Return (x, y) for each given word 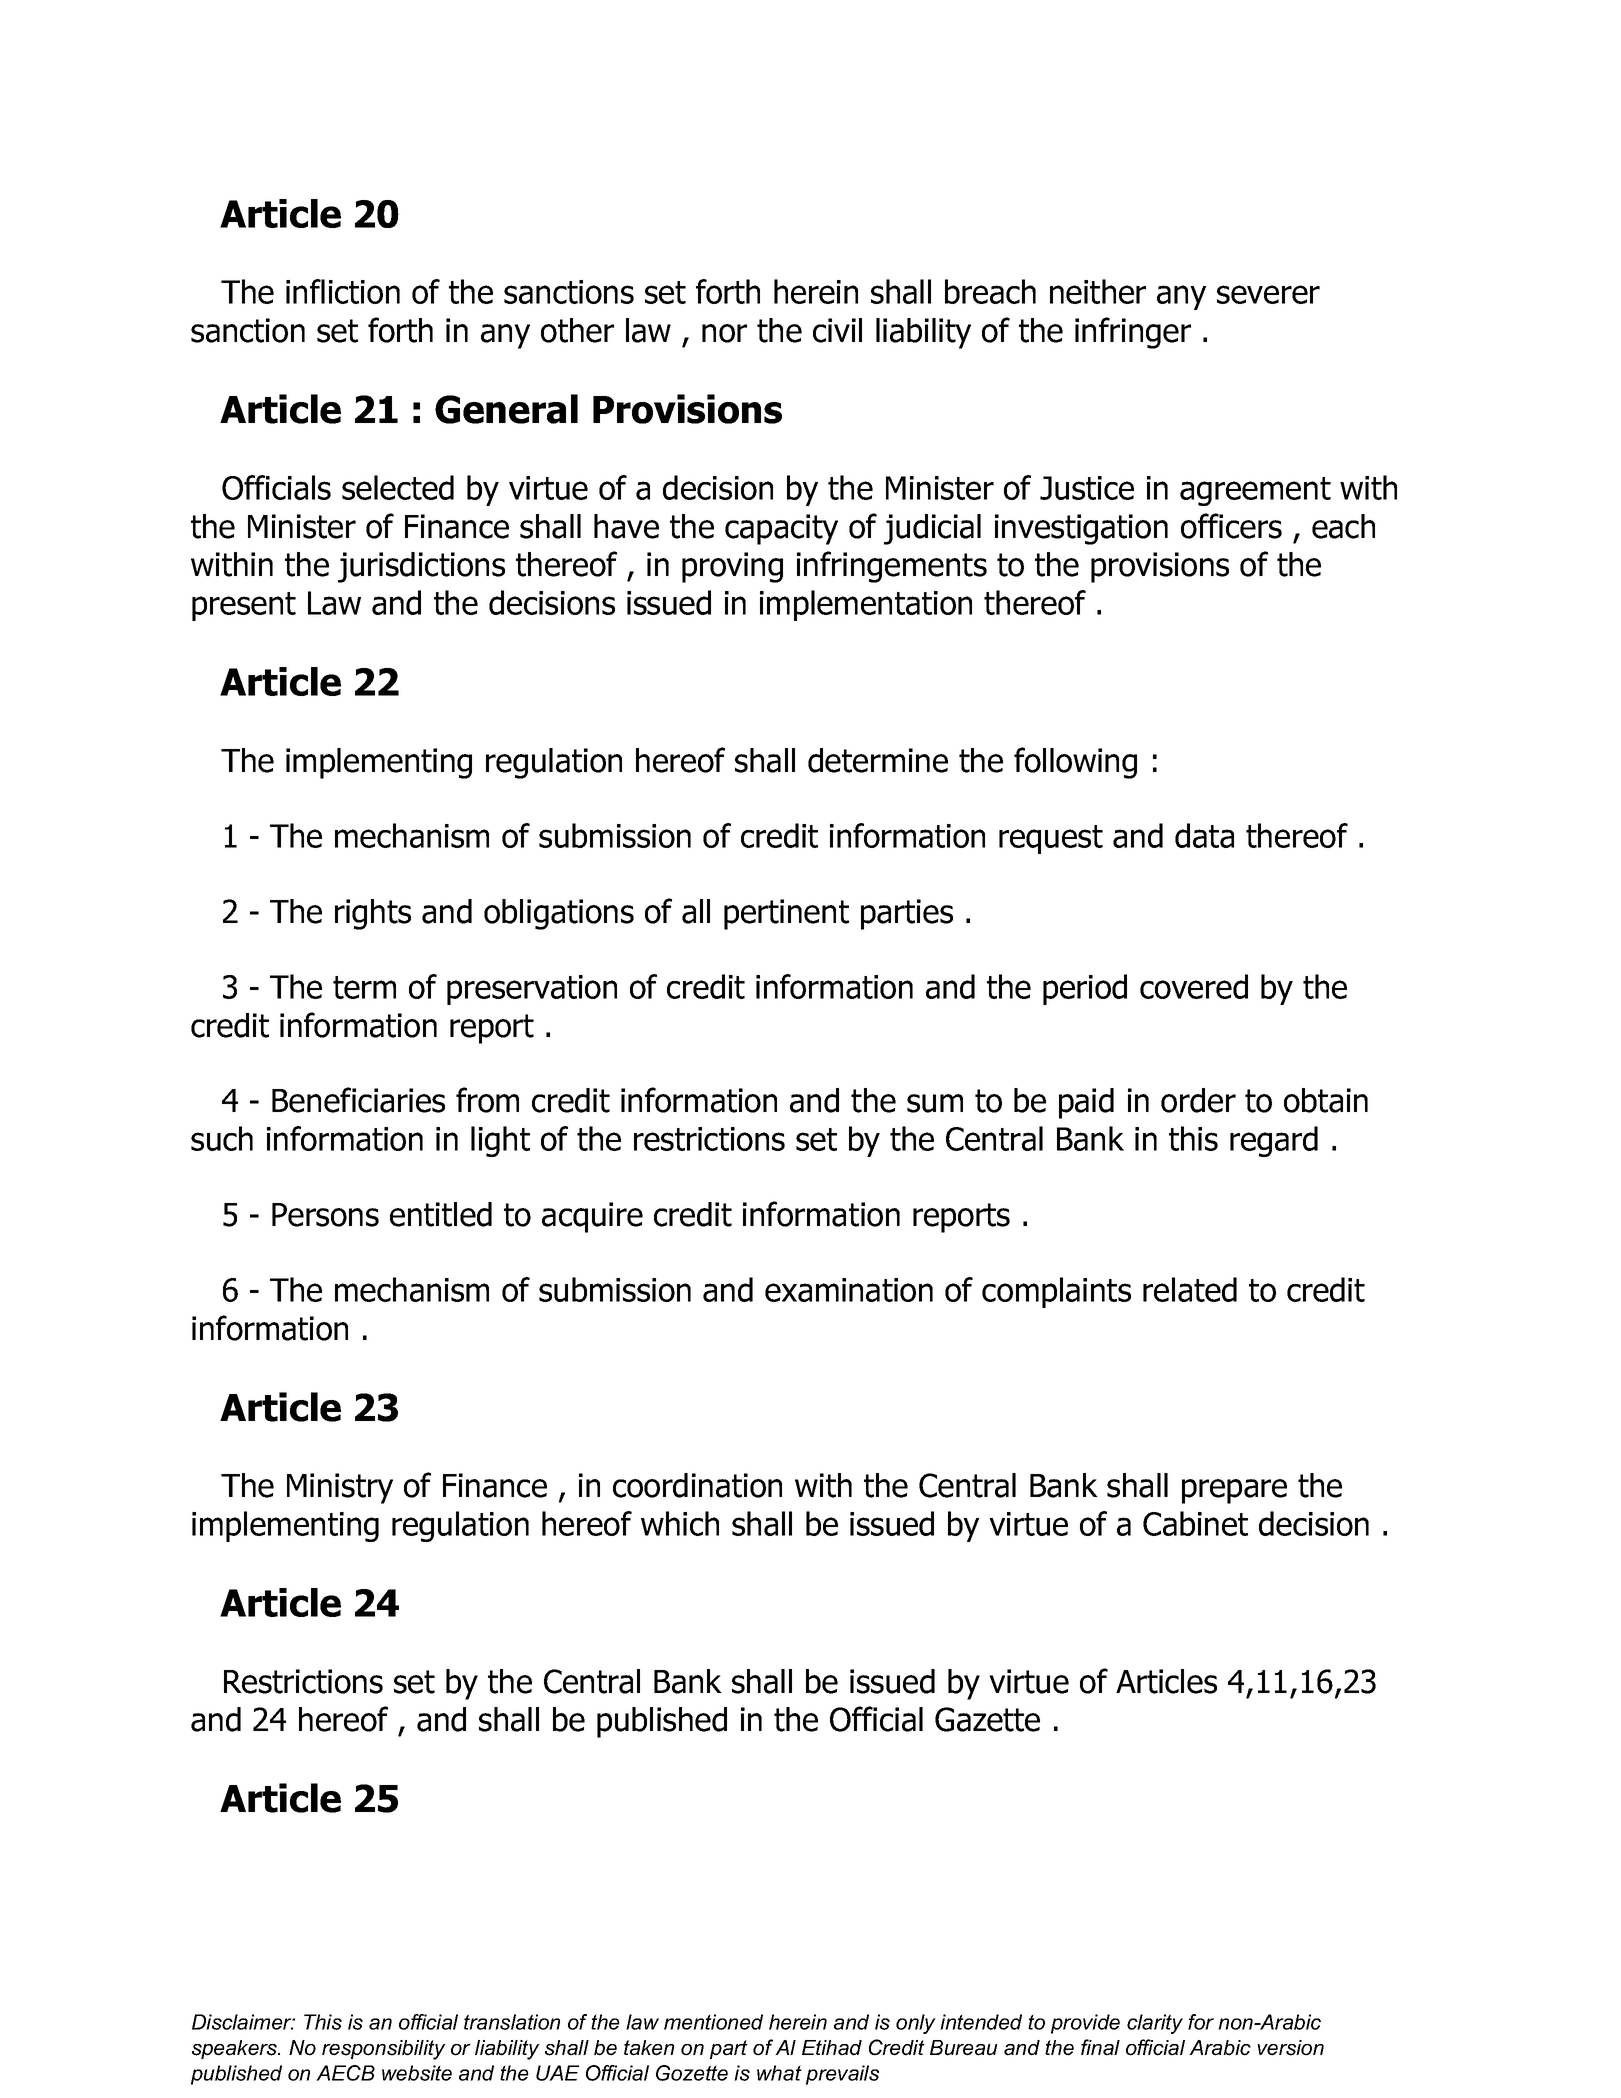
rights (373, 914)
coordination (697, 1485)
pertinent (786, 914)
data (1204, 835)
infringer (1133, 333)
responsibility (384, 2050)
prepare (1234, 1491)
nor (724, 333)
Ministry (340, 1488)
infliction (343, 291)
